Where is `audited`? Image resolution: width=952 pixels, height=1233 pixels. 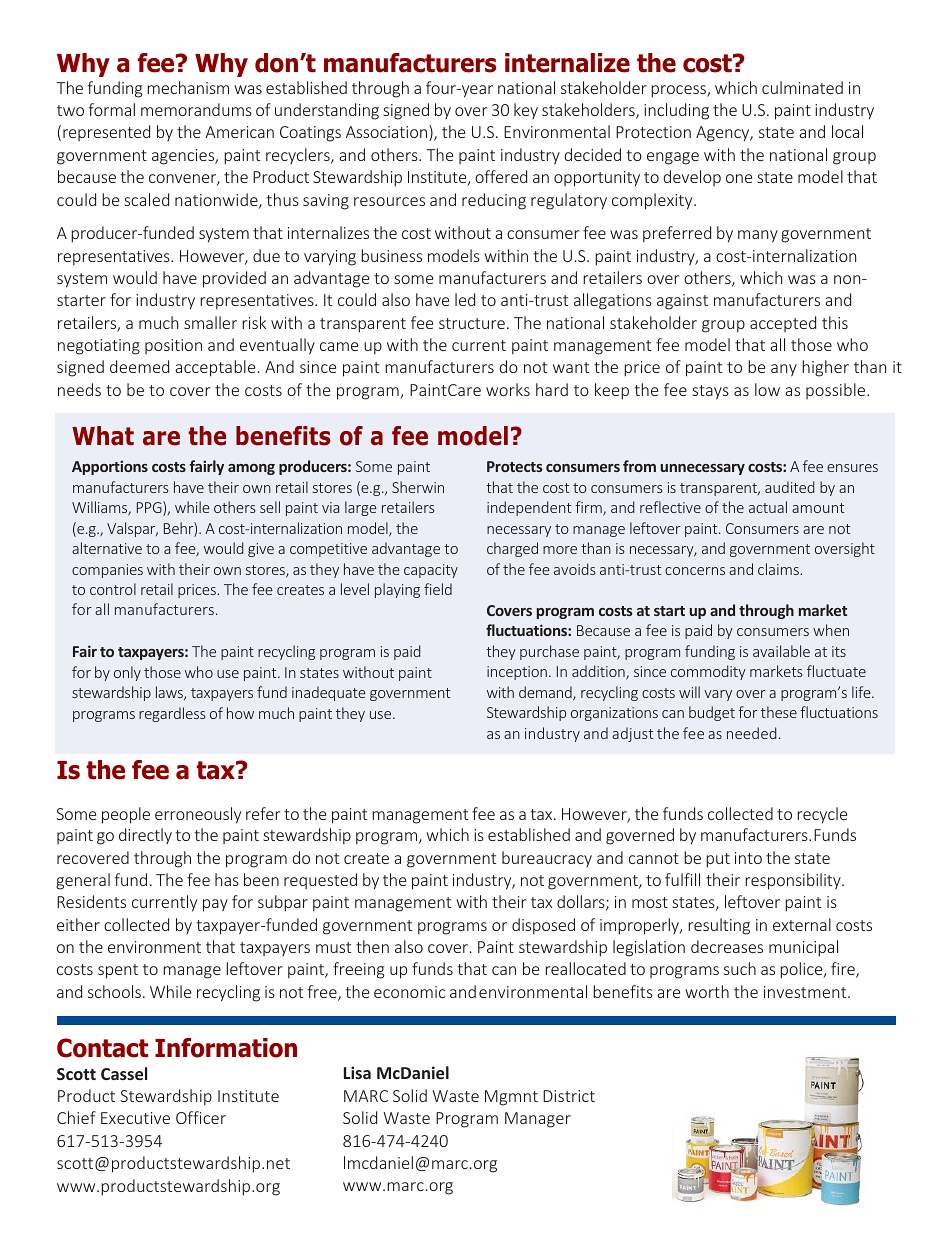 audited is located at coordinates (790, 487).
